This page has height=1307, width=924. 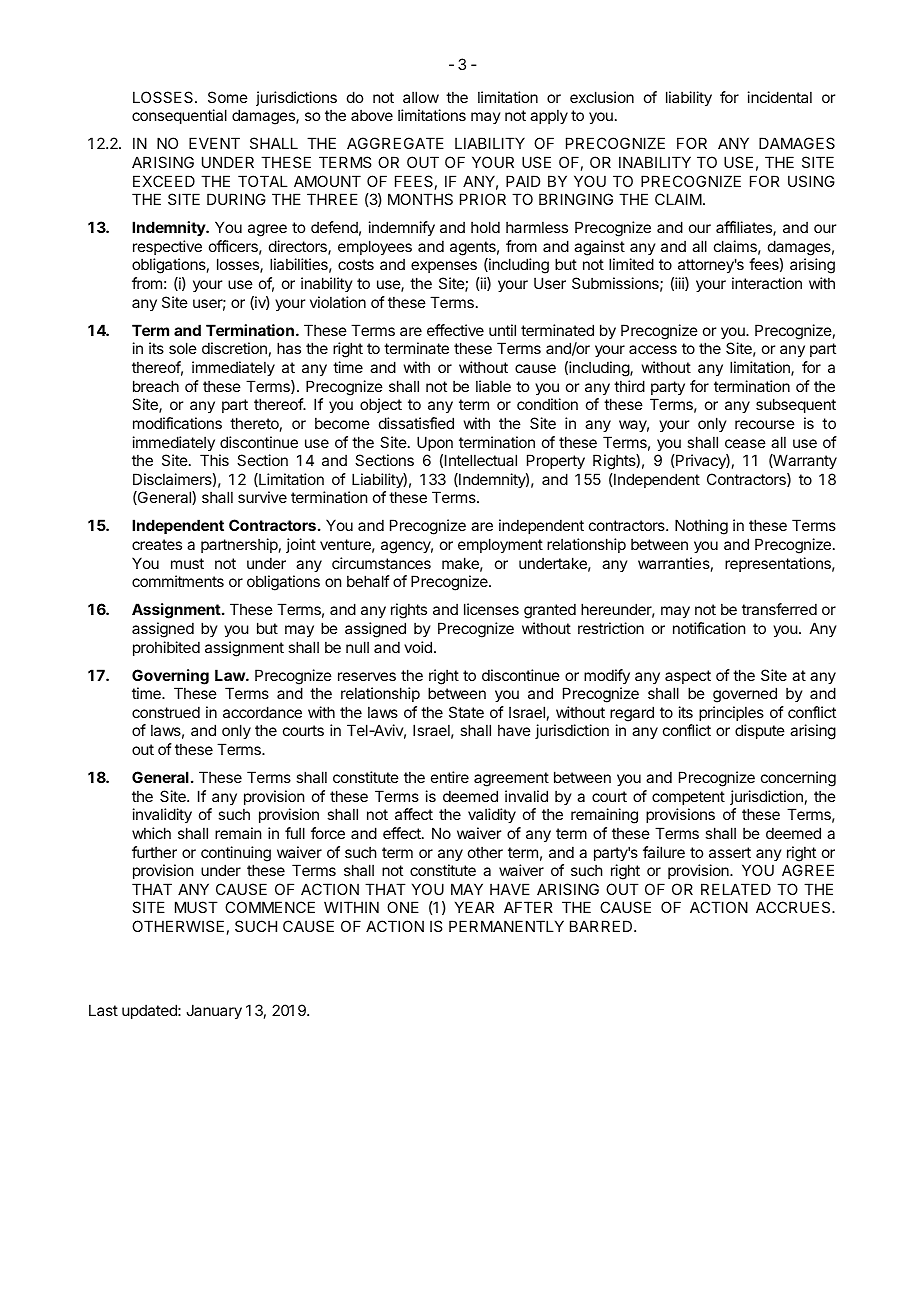 What do you see at coordinates (500, 545) in the page?
I see `employment` at bounding box center [500, 545].
